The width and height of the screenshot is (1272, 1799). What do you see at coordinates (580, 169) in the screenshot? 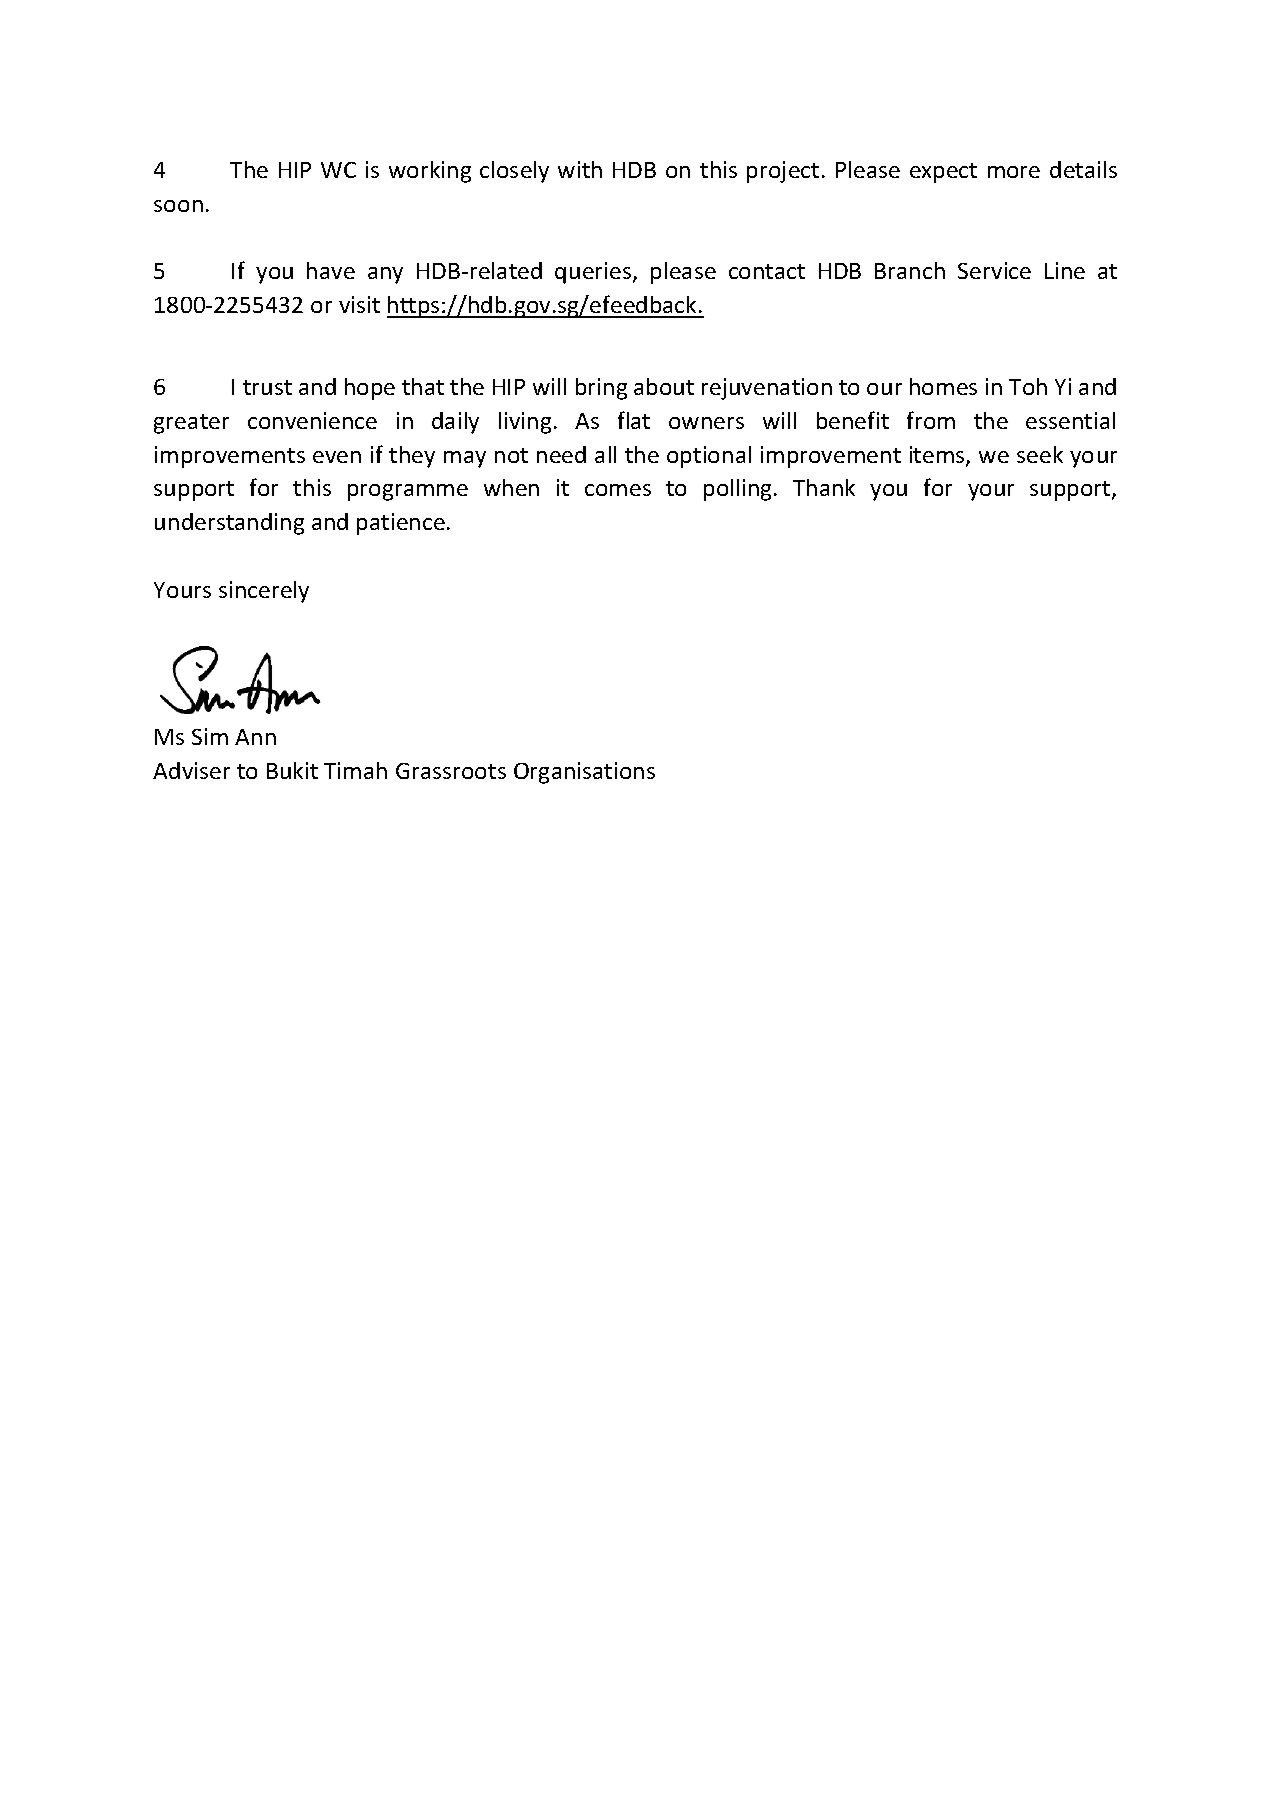
I see `with` at bounding box center [580, 169].
